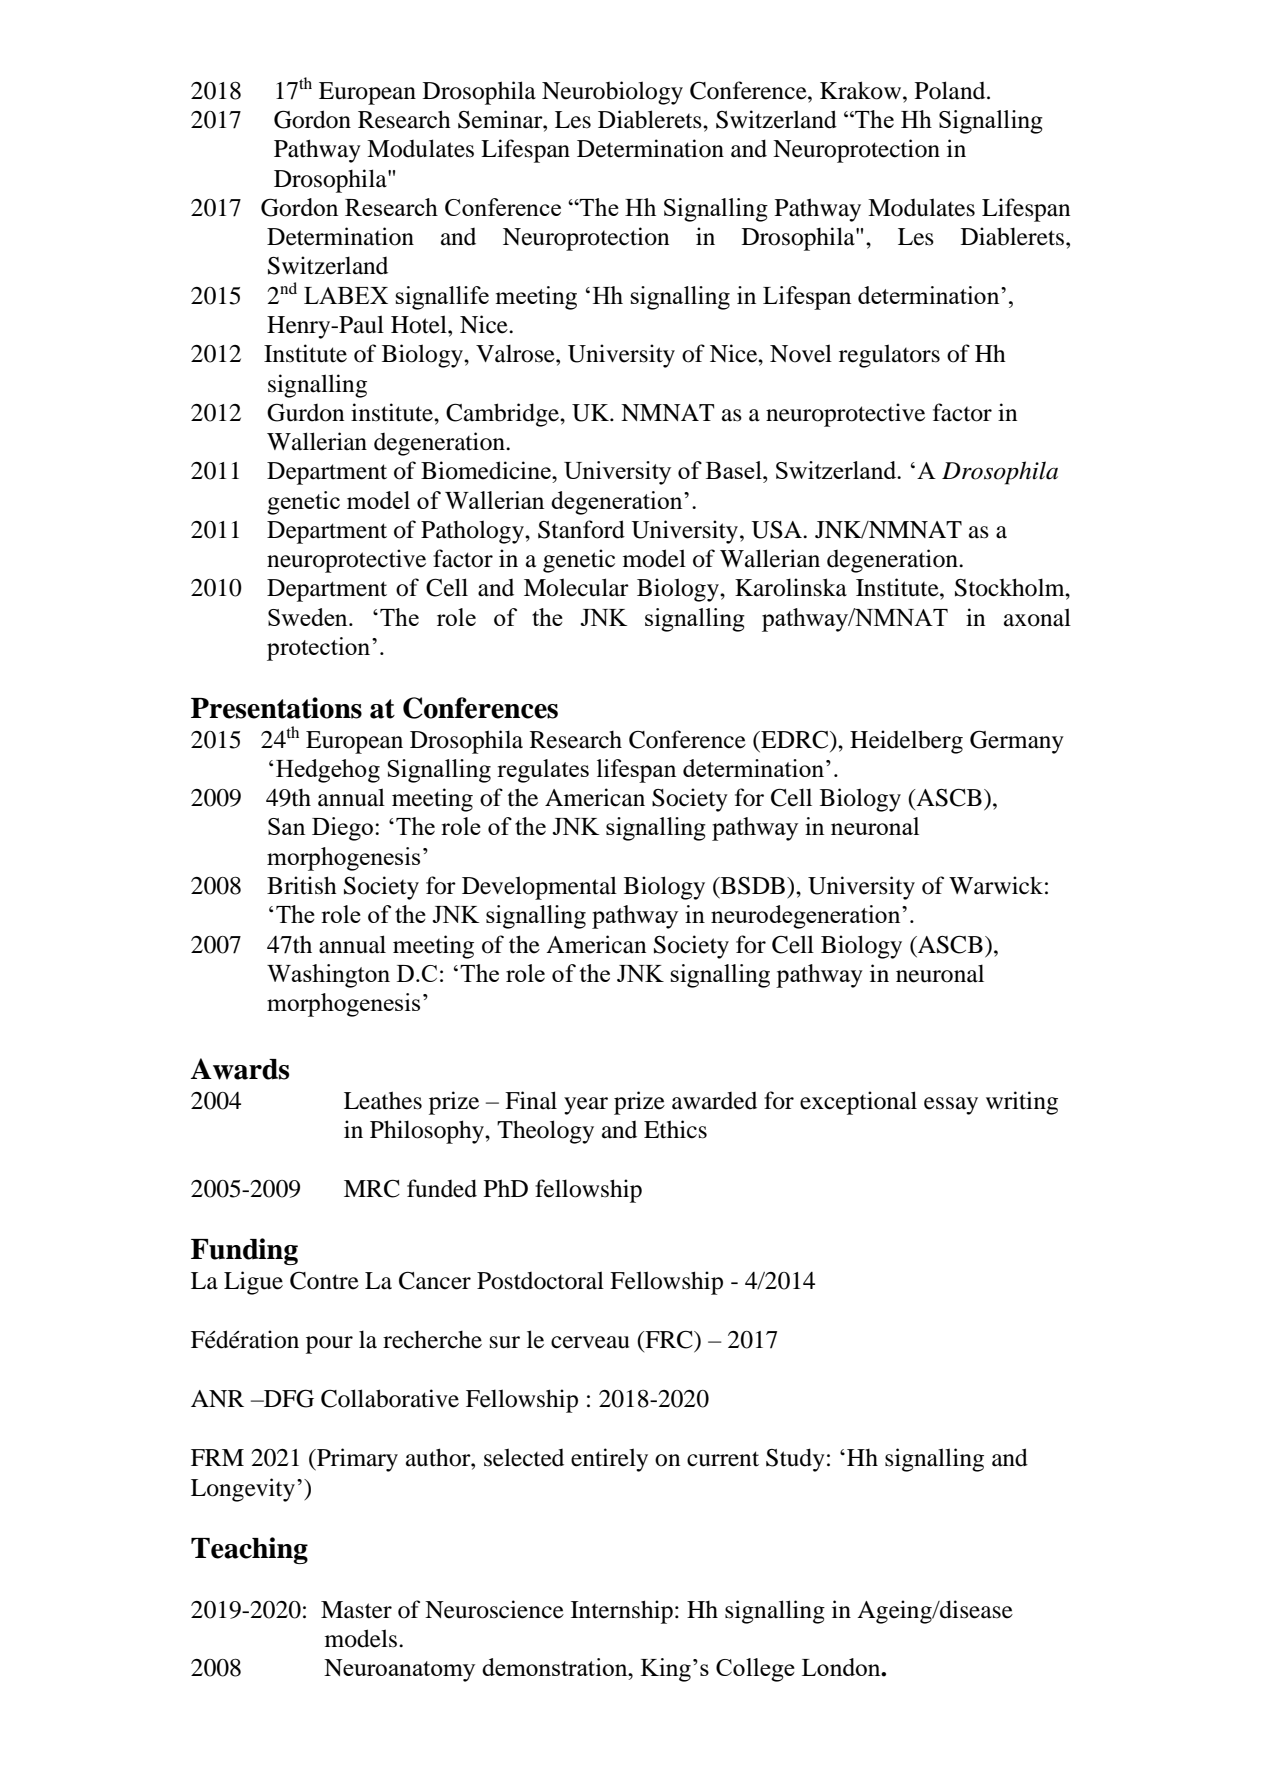  What do you see at coordinates (951, 90) in the page?
I see `Poland` at bounding box center [951, 90].
